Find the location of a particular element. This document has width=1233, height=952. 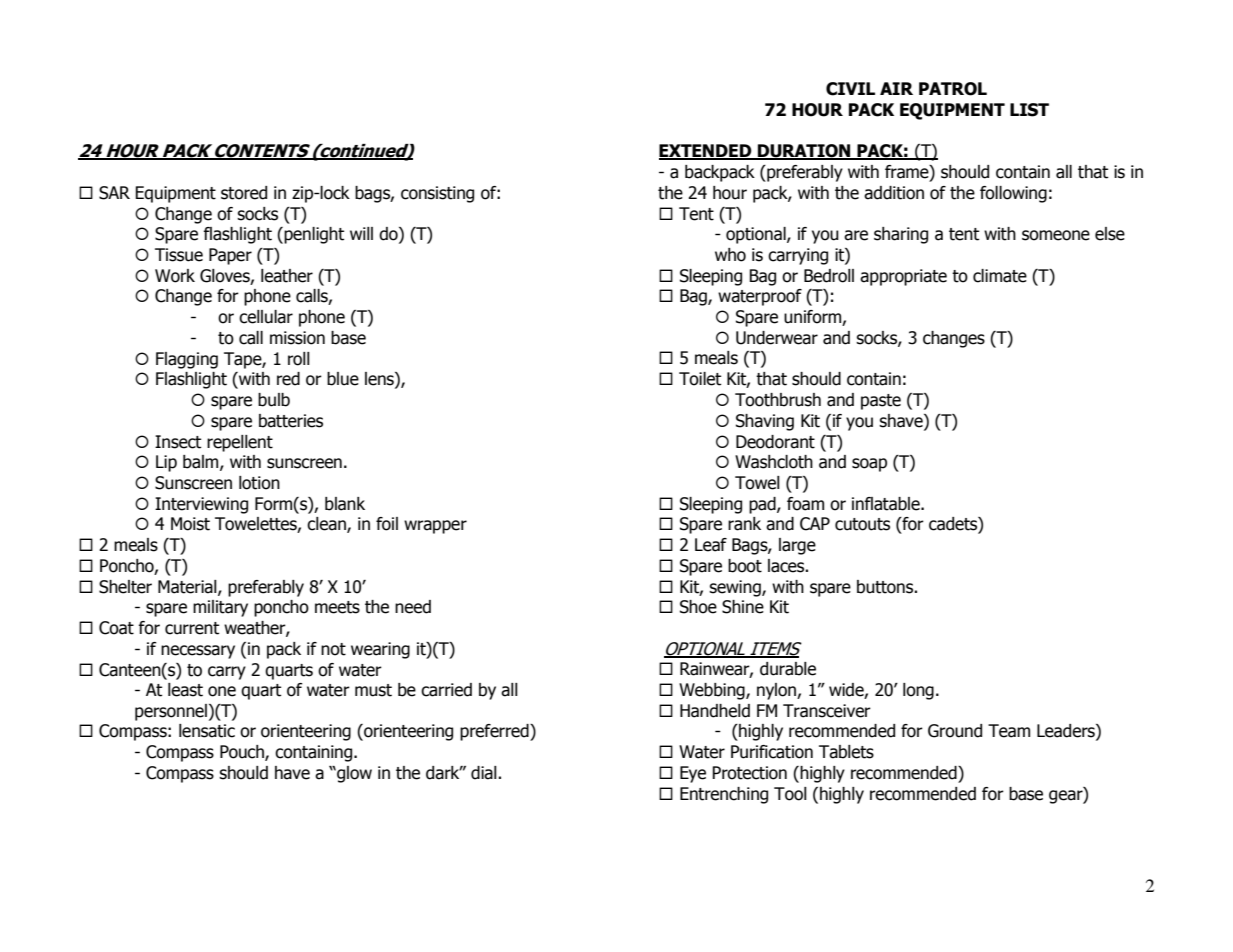

Moist is located at coordinates (190, 524).
